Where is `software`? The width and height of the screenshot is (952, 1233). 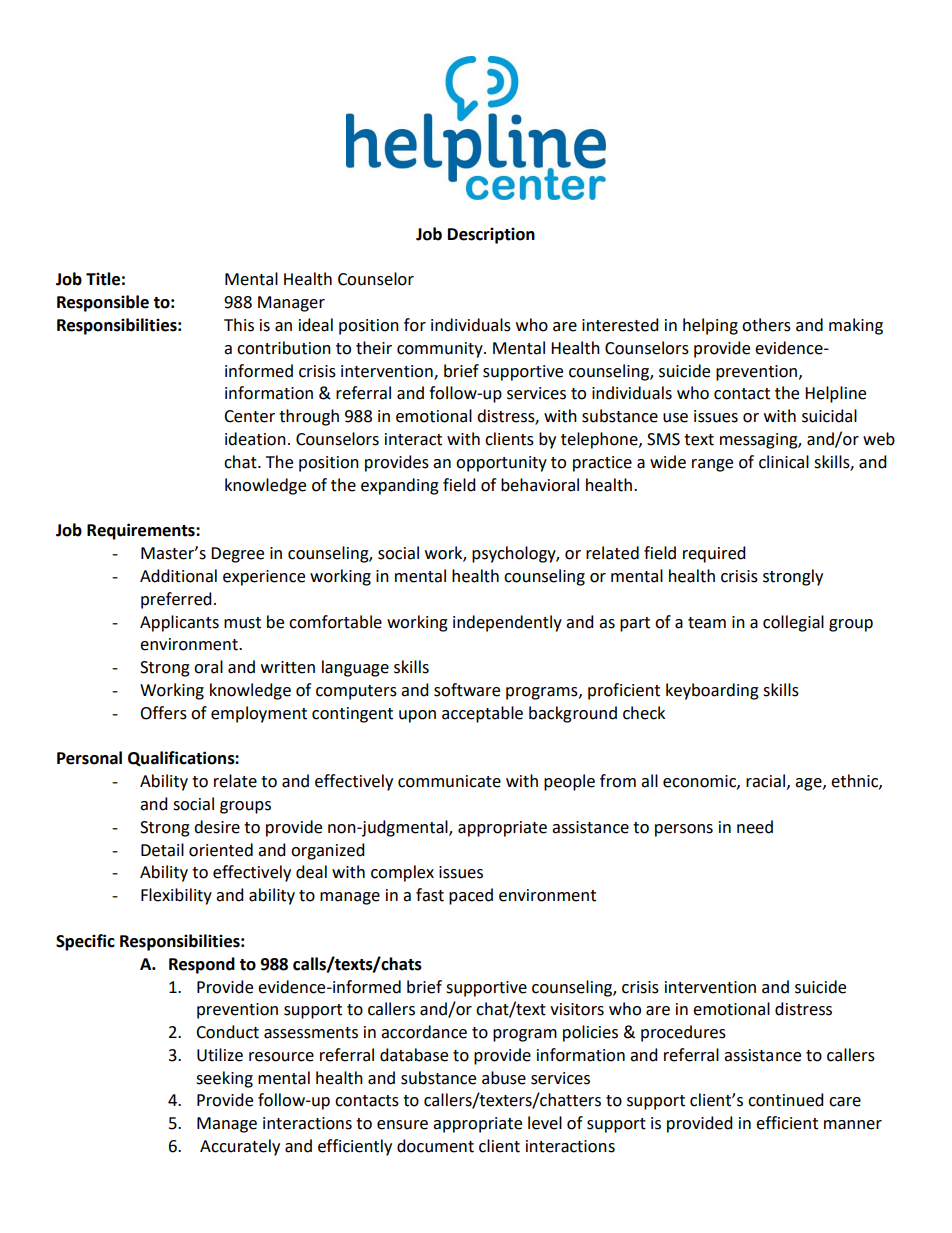 software is located at coordinates (467, 690).
